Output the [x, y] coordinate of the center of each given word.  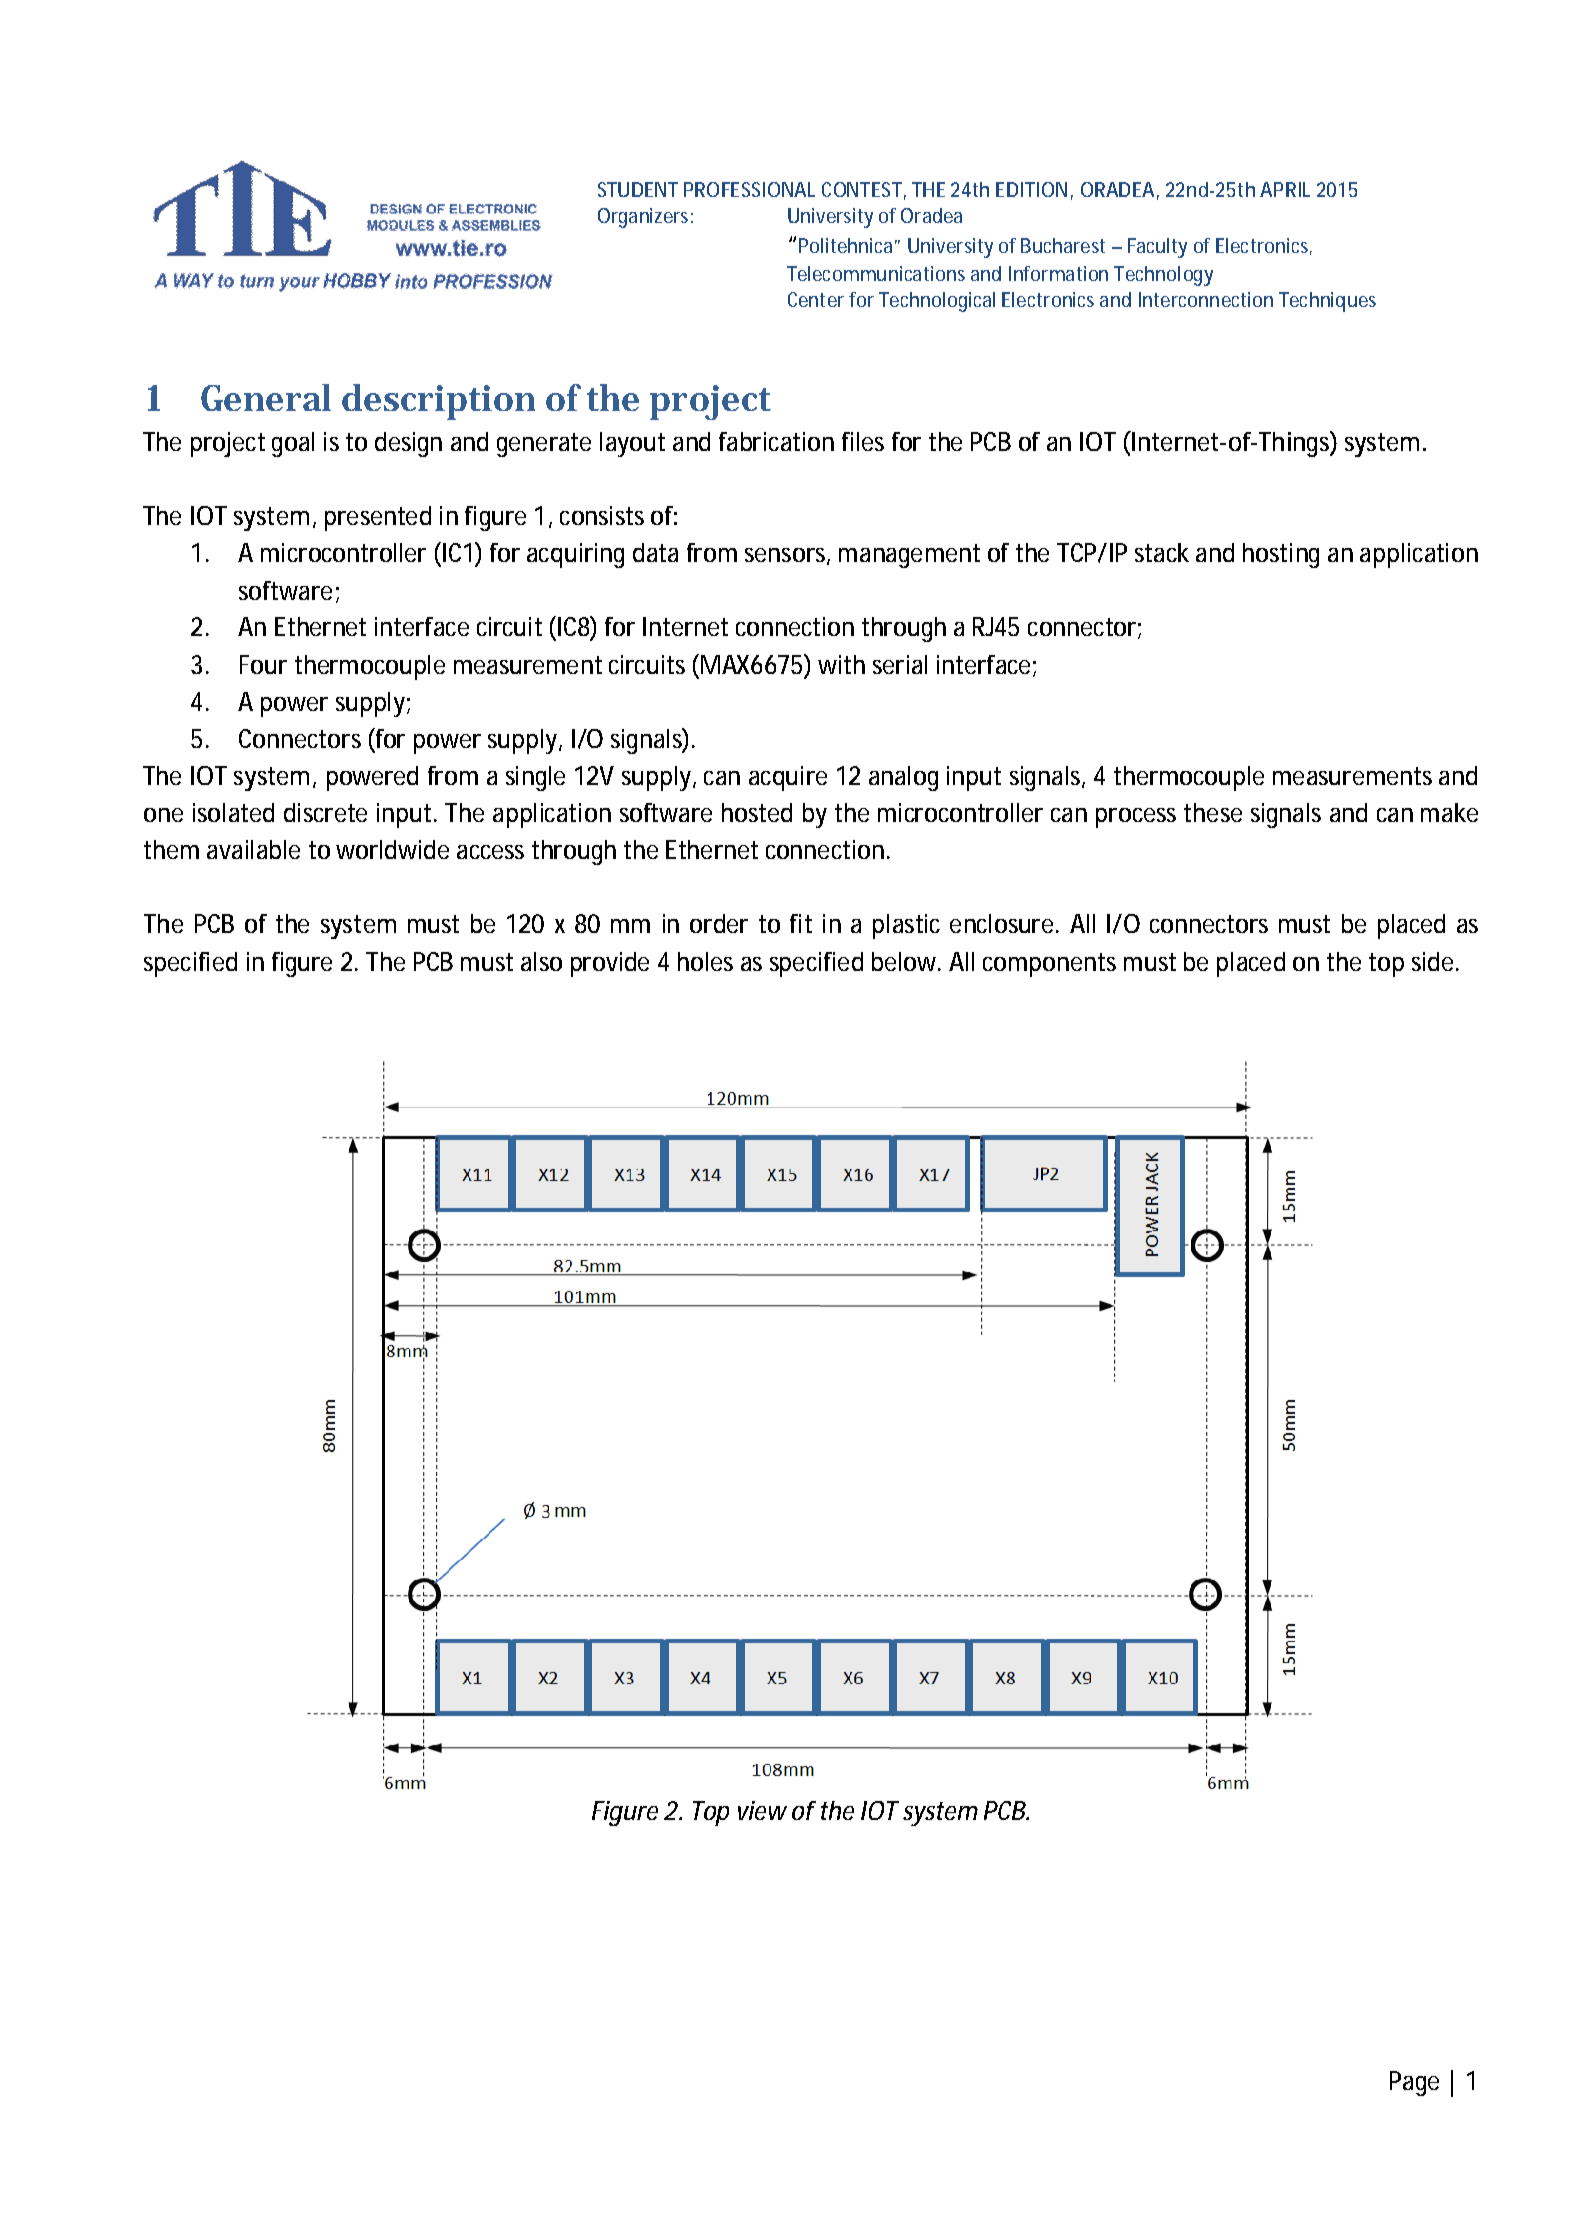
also [541, 961]
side [1432, 961]
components [1049, 965]
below [906, 961]
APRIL [1285, 189]
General [266, 397]
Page [1414, 2083]
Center [816, 299]
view [762, 1810]
